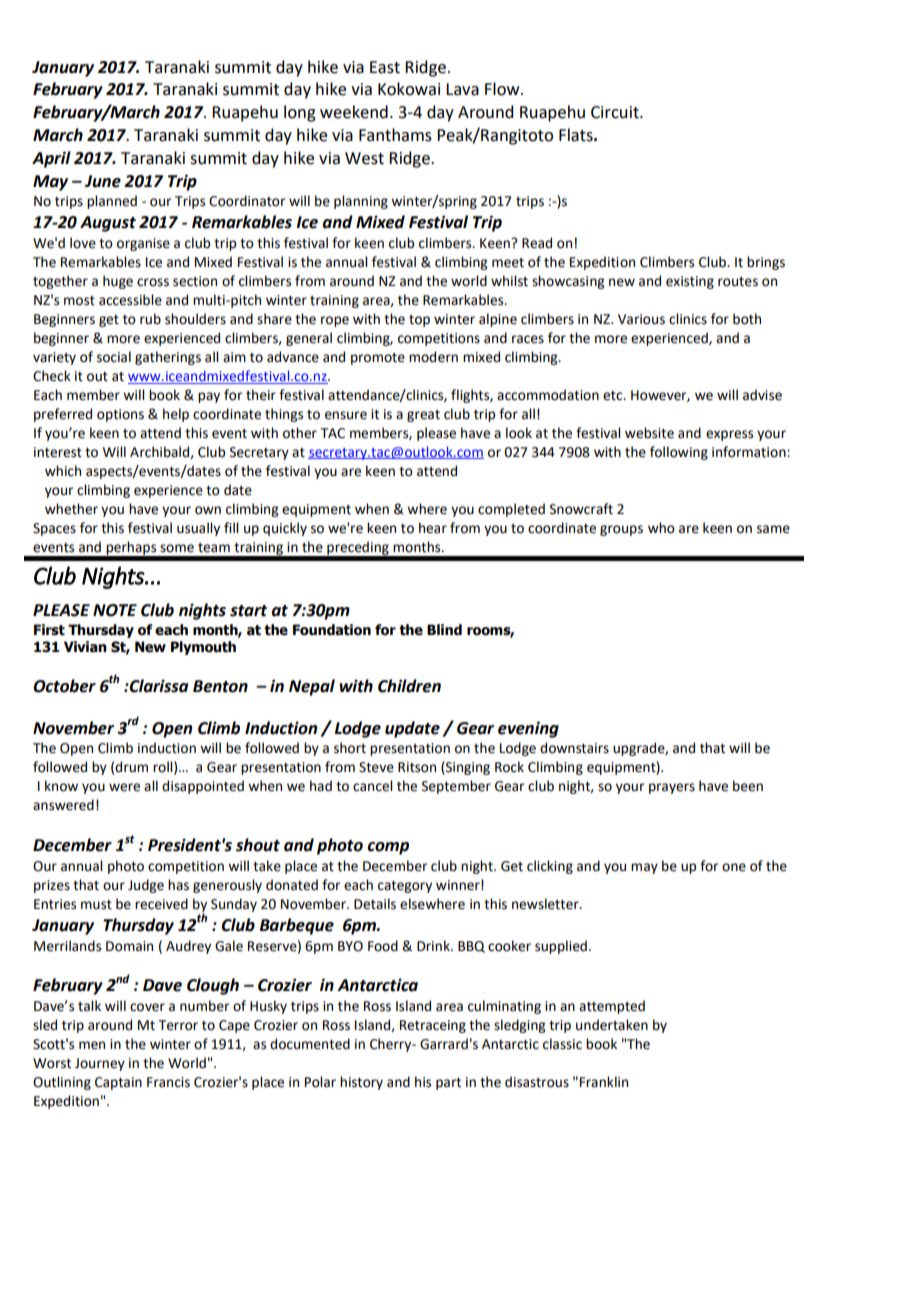 The image size is (924, 1308). What do you see at coordinates (616, 112) in the screenshot?
I see `Circuit` at bounding box center [616, 112].
